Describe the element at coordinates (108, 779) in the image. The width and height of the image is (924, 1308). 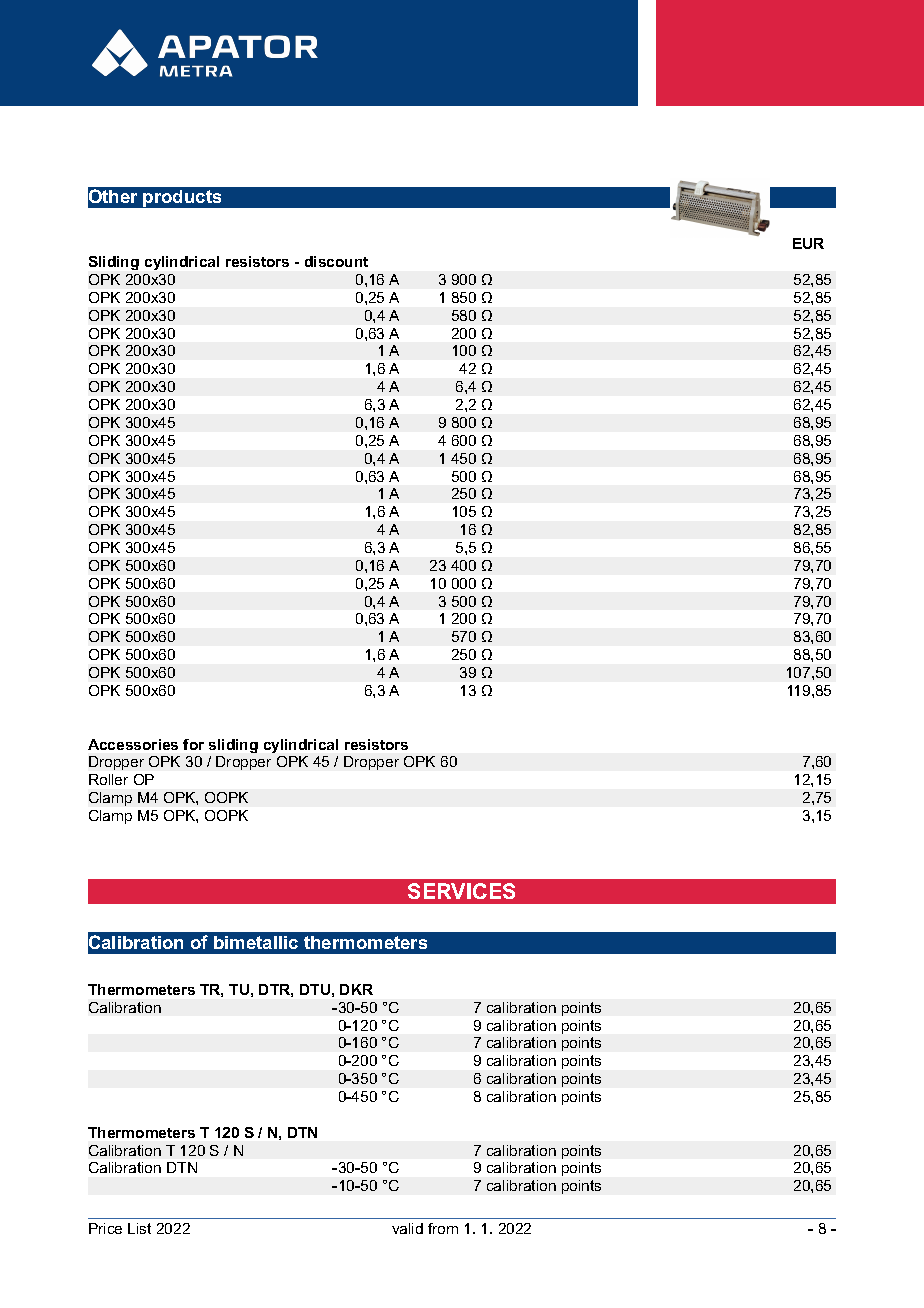
I see `Roller` at that location.
